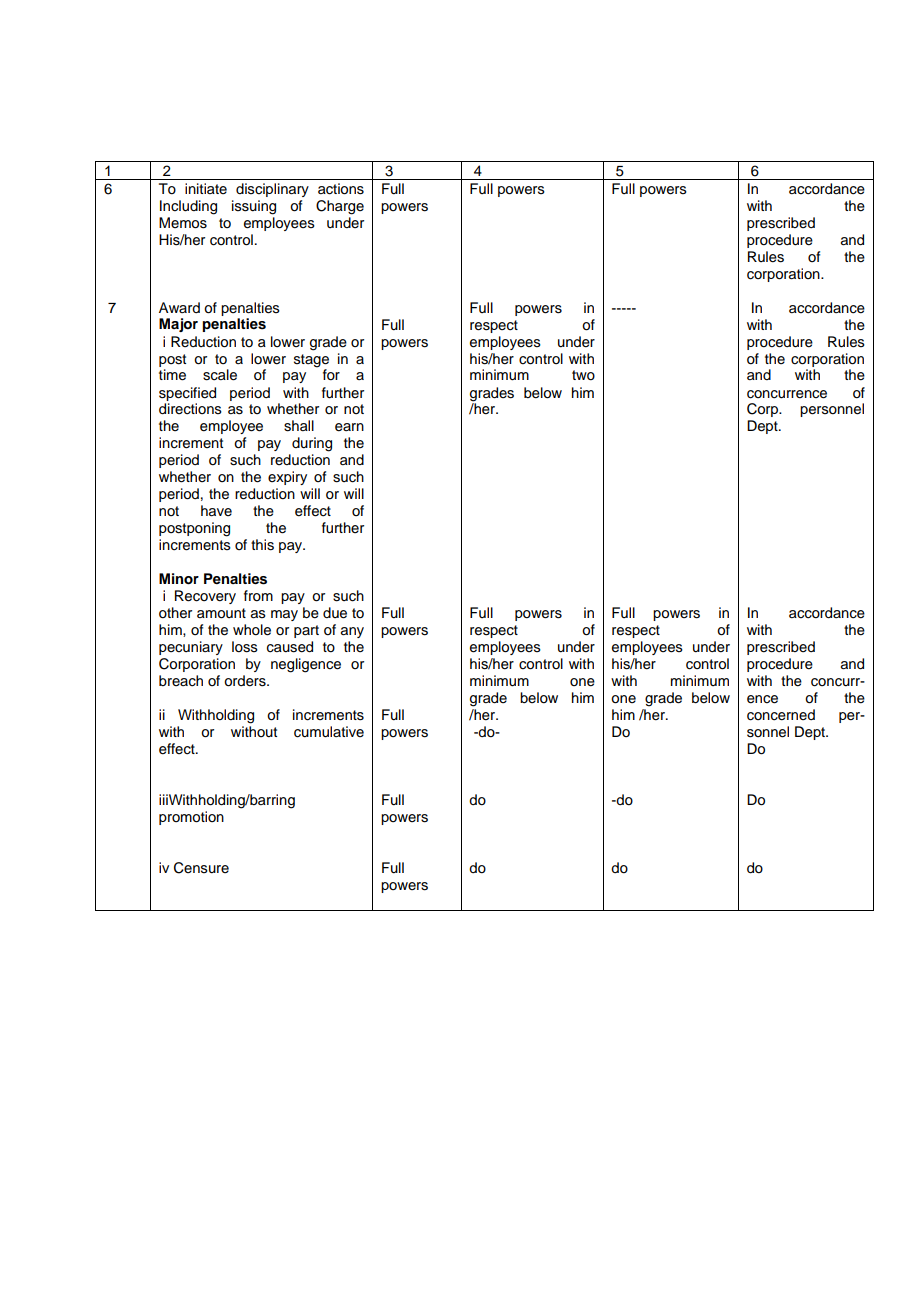 The height and width of the image is (1308, 924). I want to click on Charge, so click(340, 207).
